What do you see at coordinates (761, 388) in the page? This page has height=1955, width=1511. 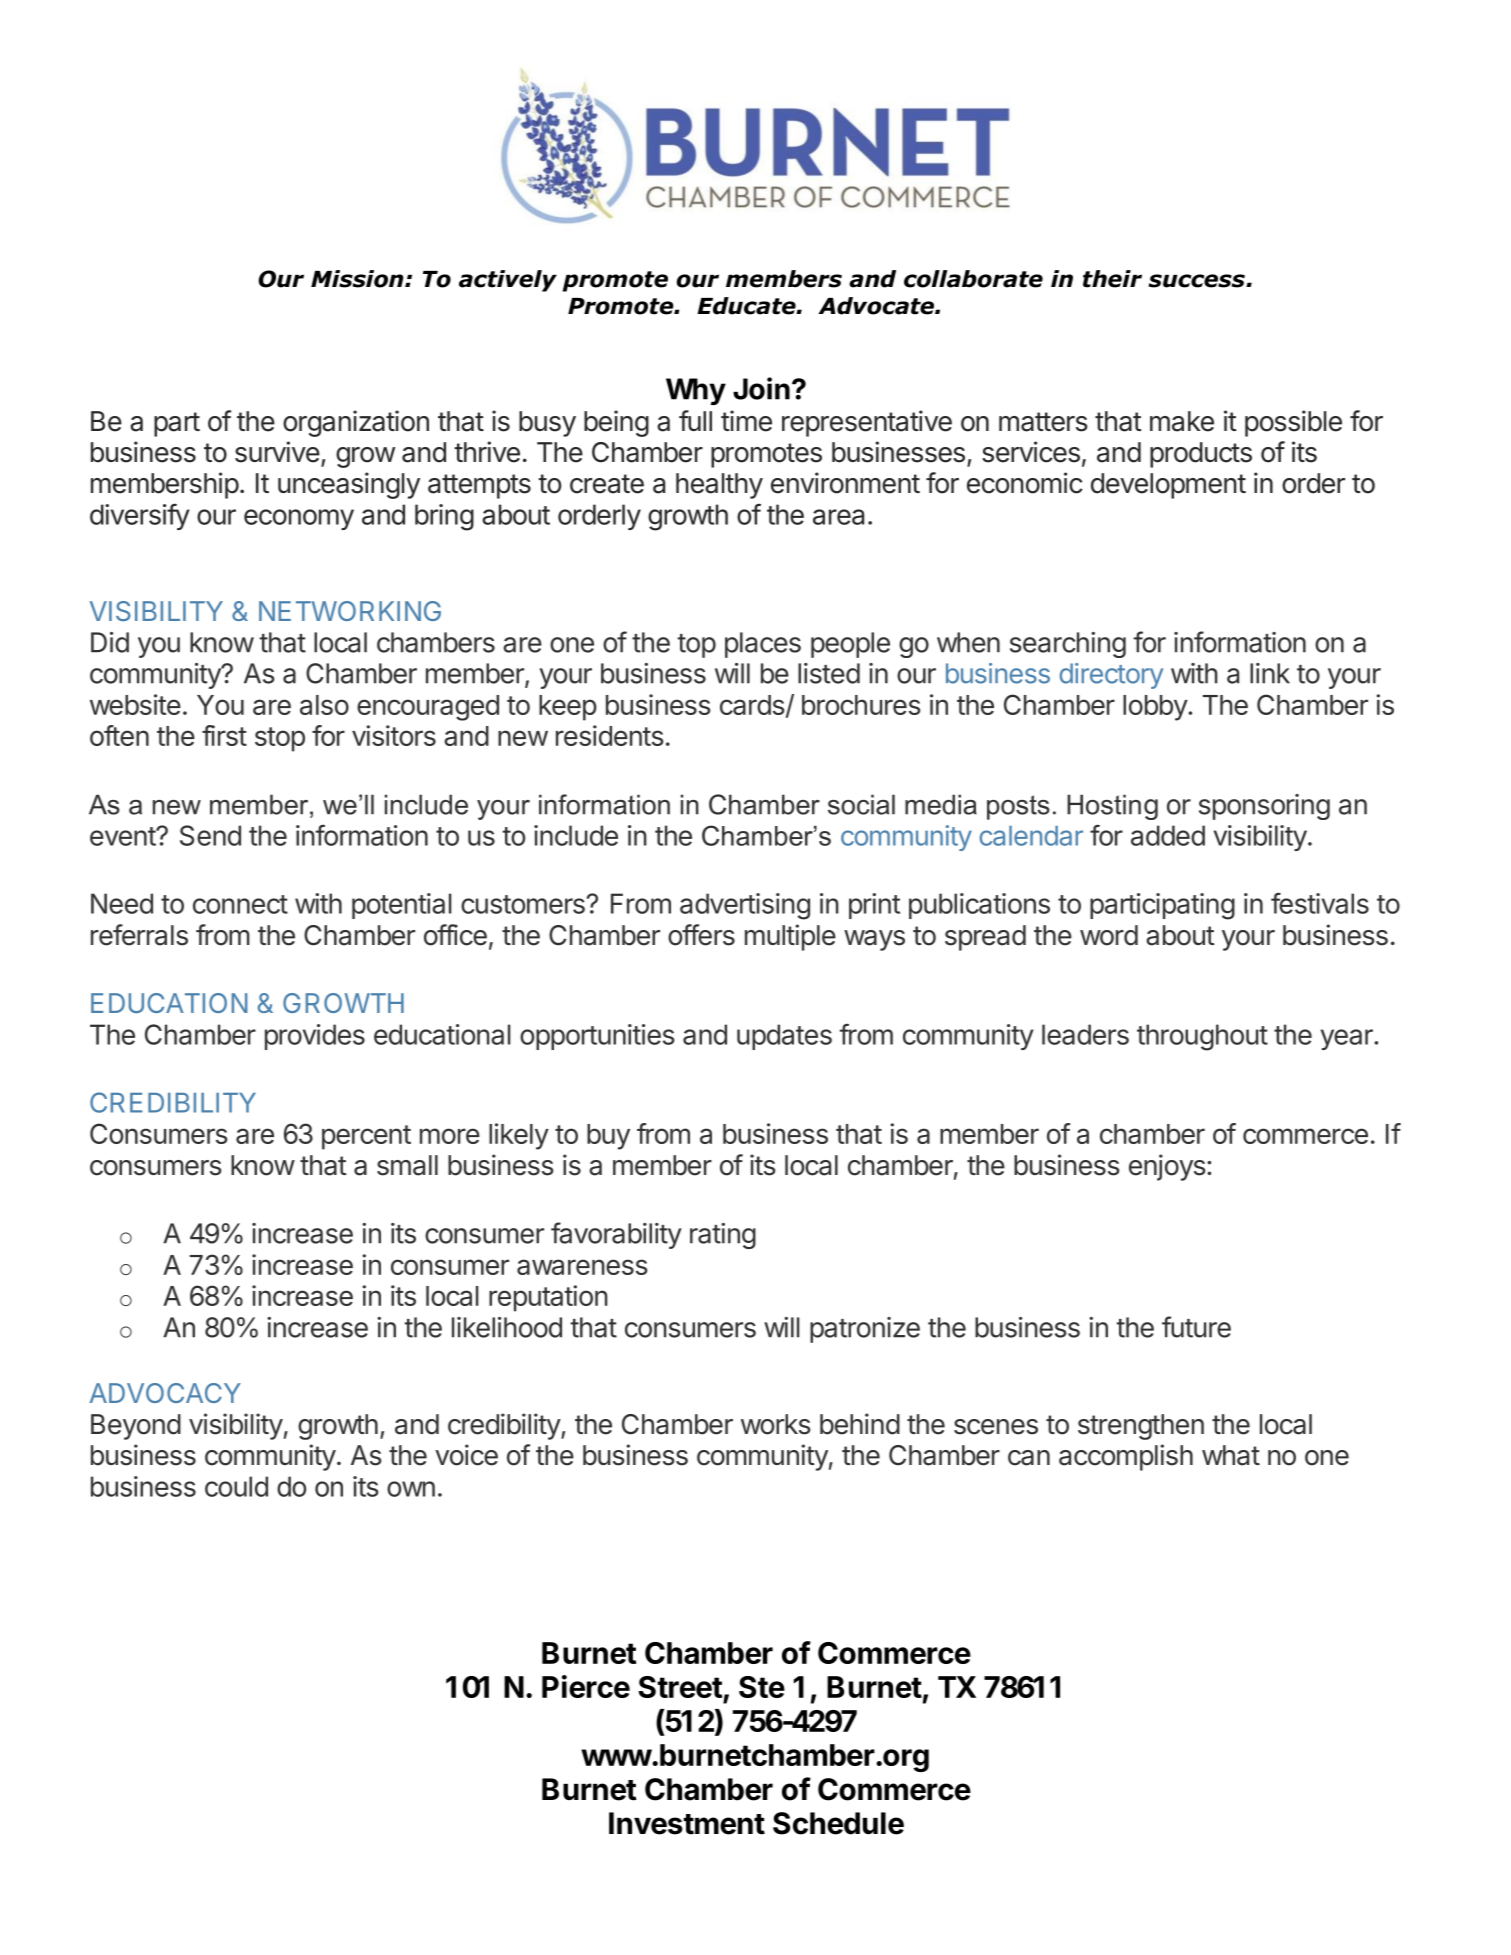 I see `Join` at bounding box center [761, 388].
